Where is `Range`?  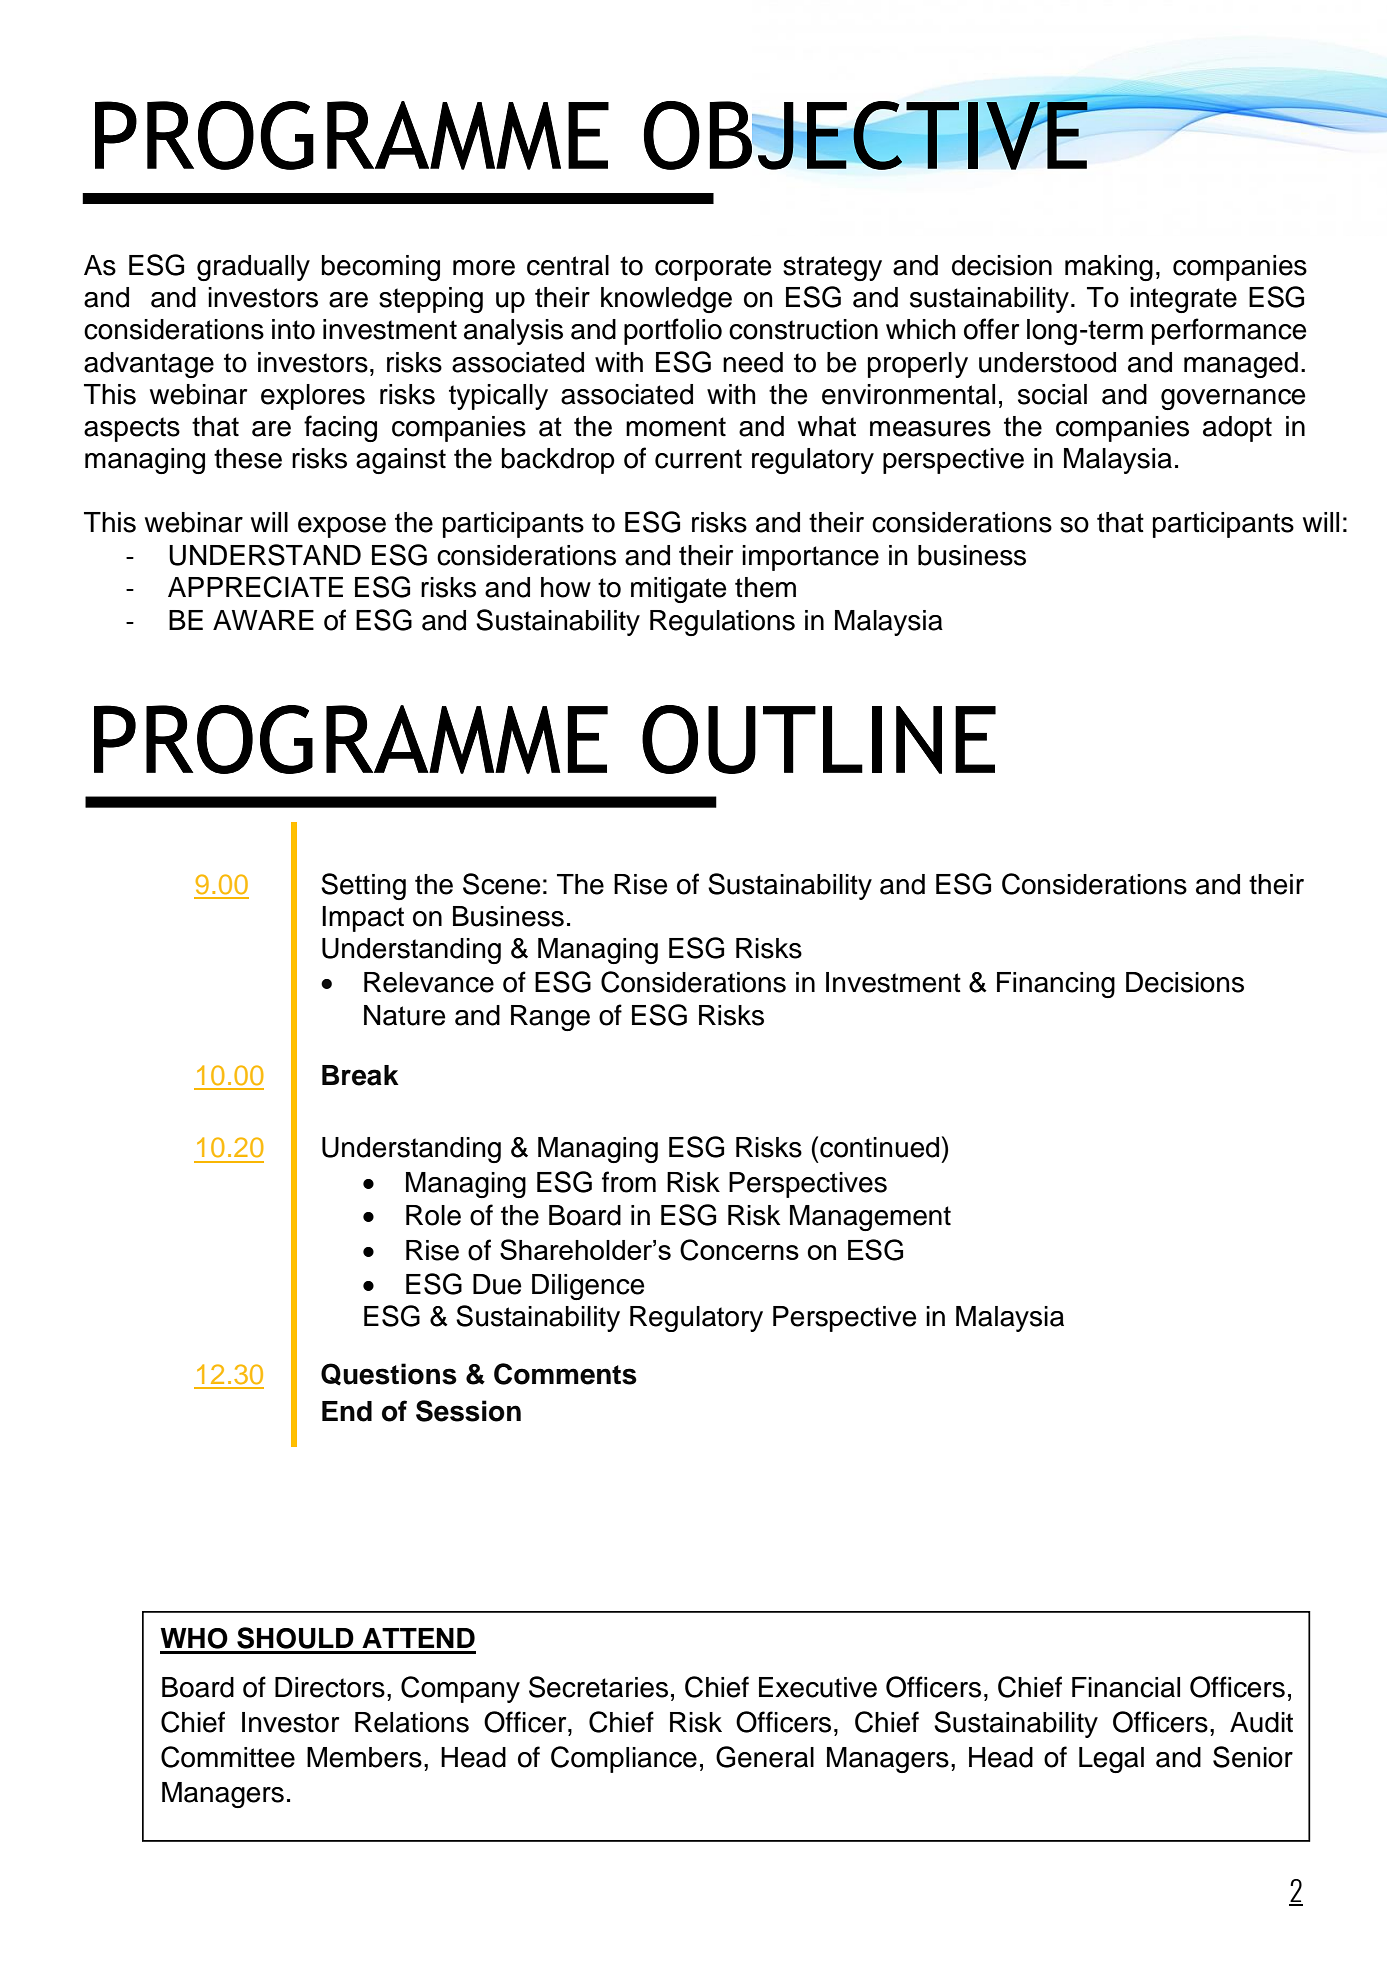 Range is located at coordinates (550, 1018).
